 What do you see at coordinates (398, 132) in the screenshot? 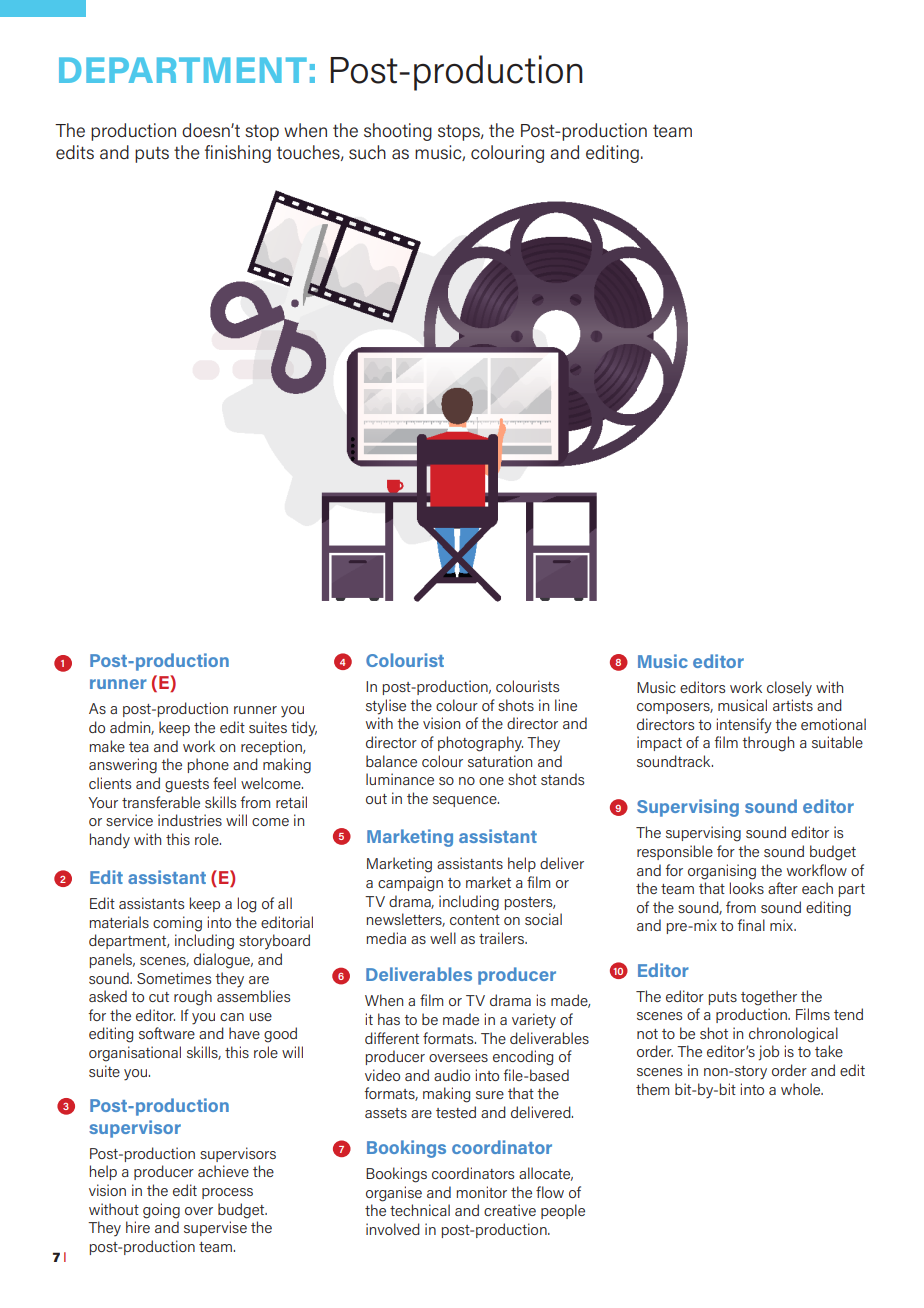
I see `shooting` at bounding box center [398, 132].
